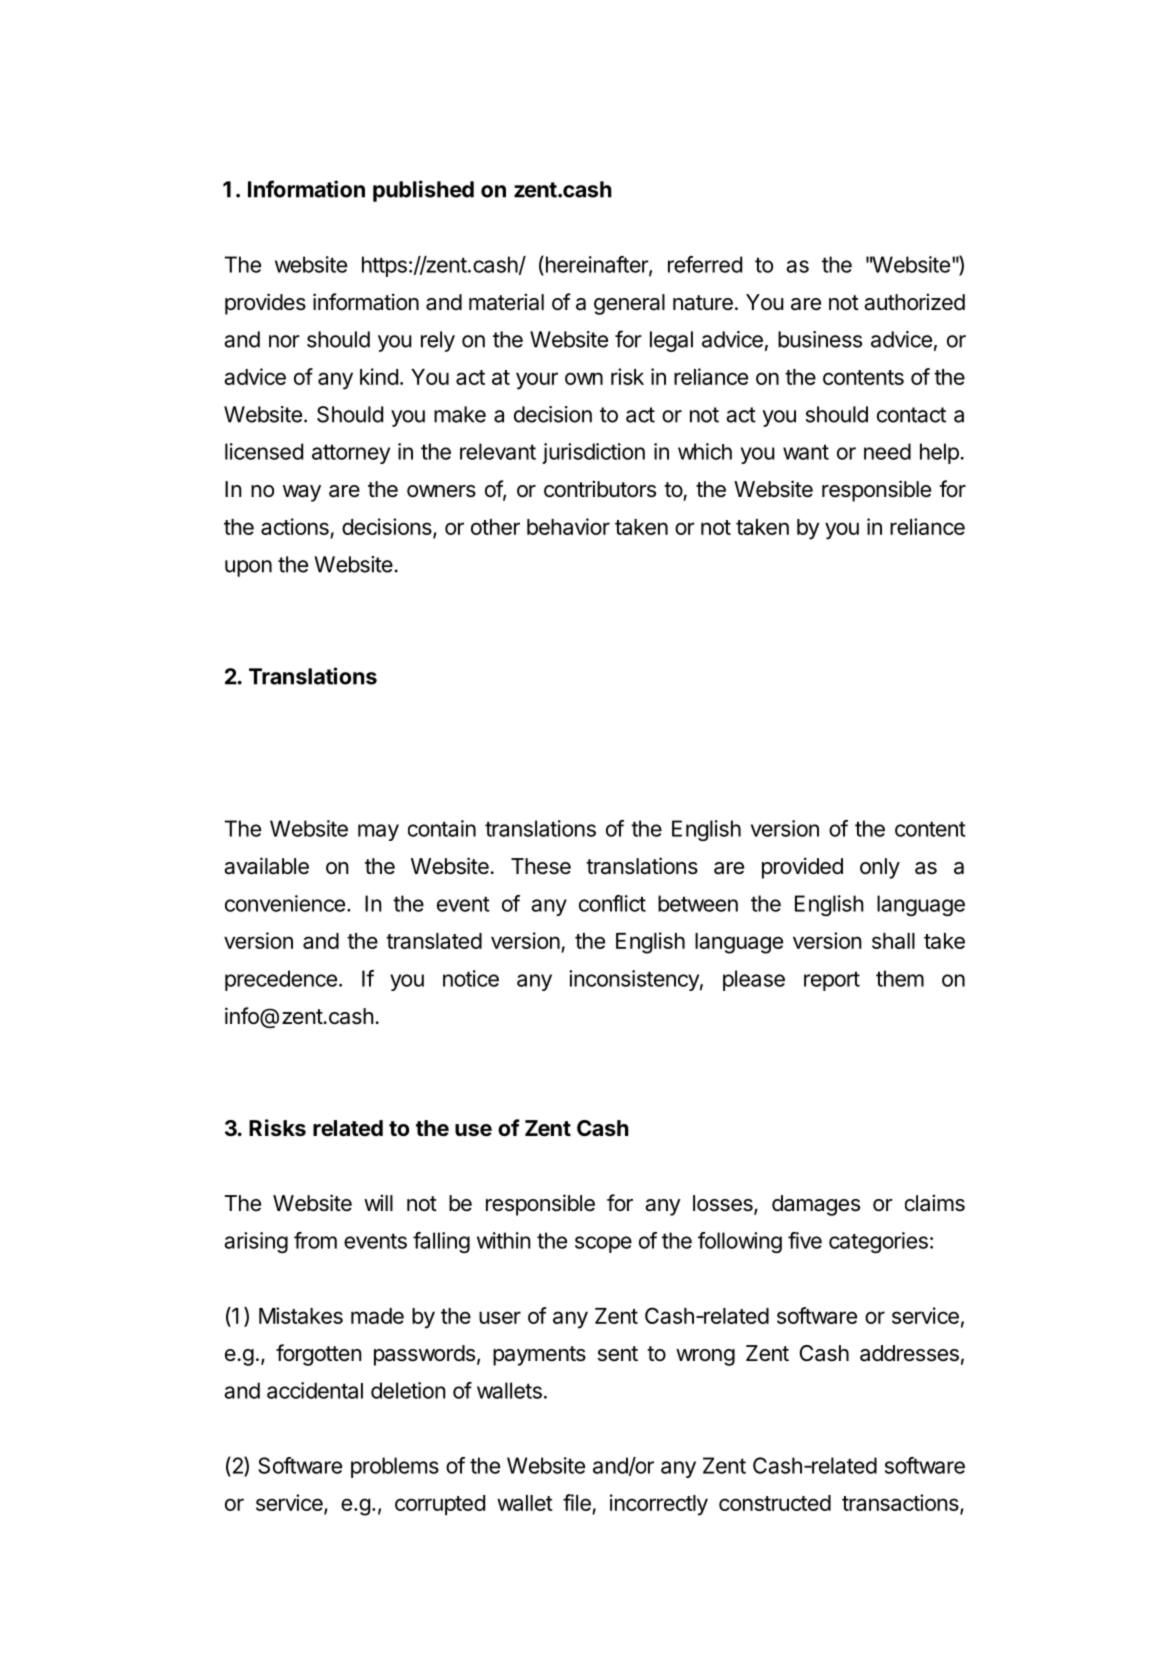 The height and width of the screenshot is (1662, 1175). Describe the element at coordinates (281, 980) in the screenshot. I see `precedence` at that location.
